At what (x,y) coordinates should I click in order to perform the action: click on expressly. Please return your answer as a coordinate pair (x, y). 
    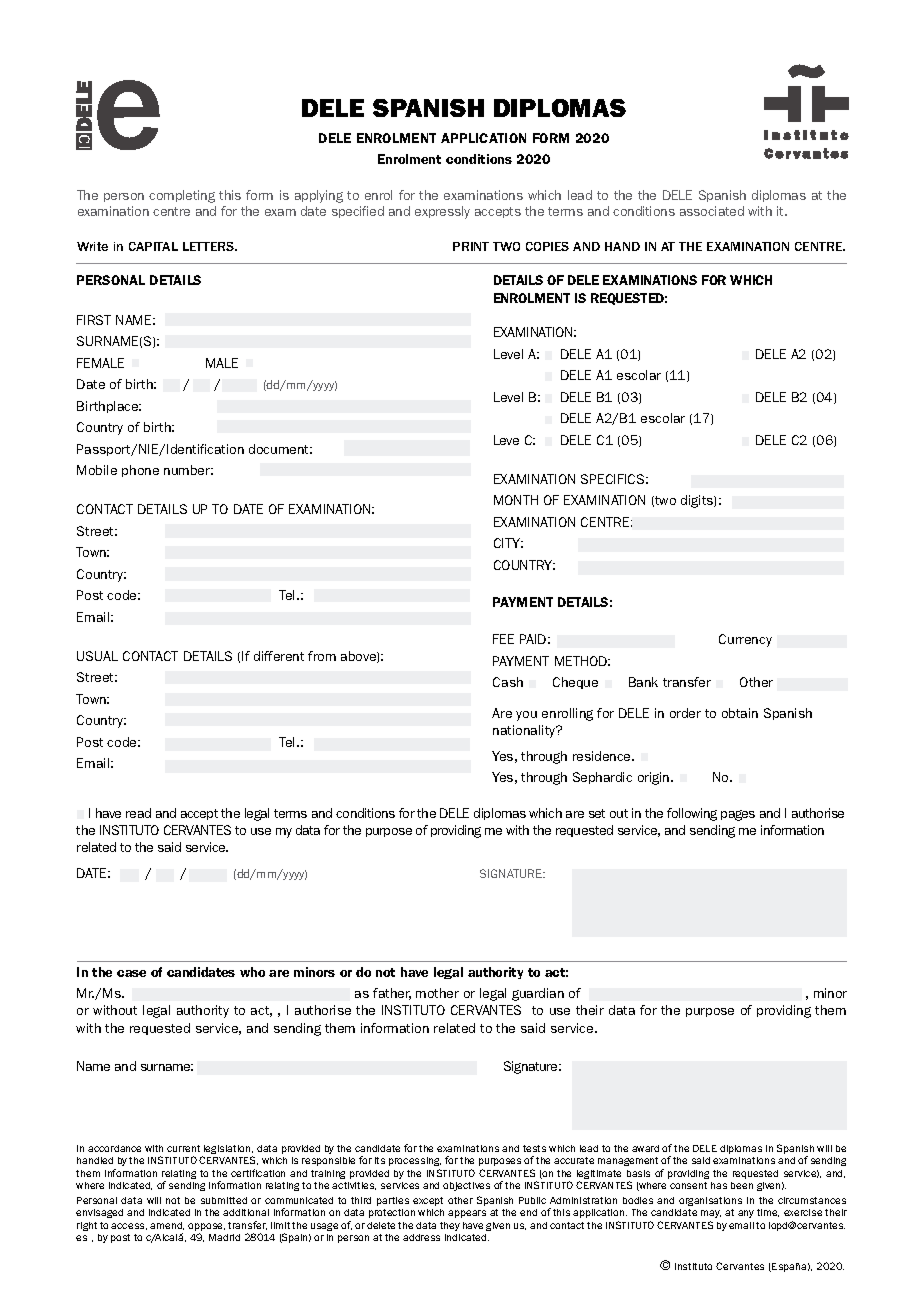
    Looking at the image, I should click on (442, 212).
